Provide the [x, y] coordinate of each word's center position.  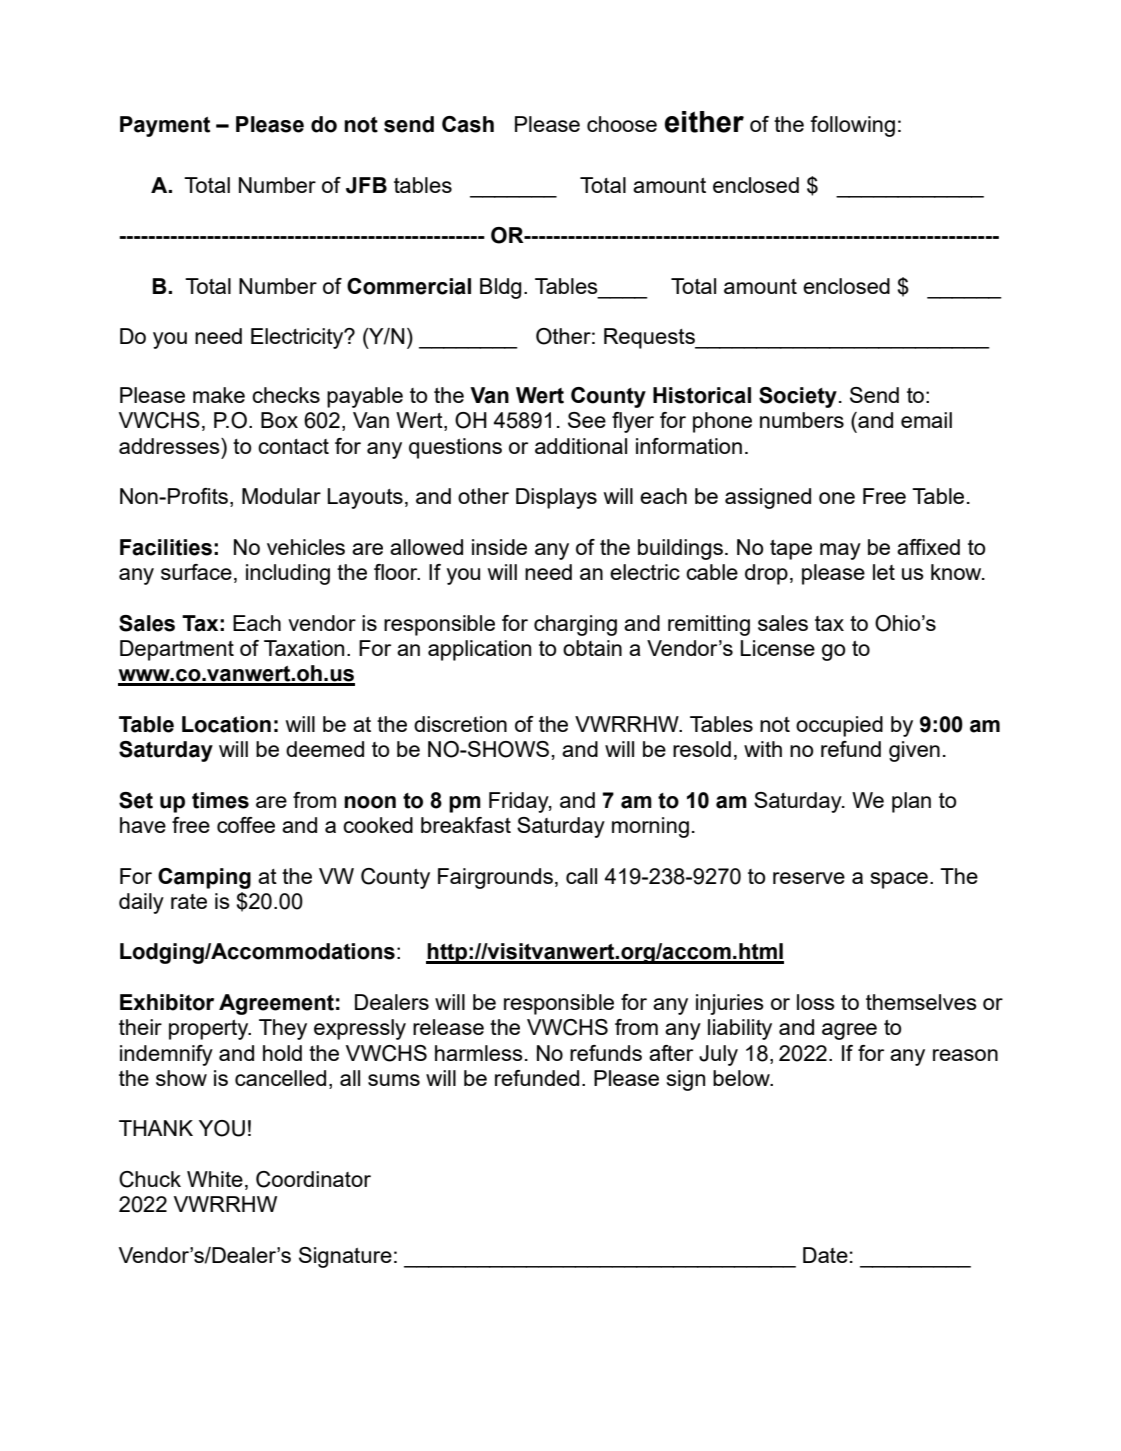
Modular [281, 496]
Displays [556, 498]
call [581, 876]
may [840, 551]
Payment [165, 126]
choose [622, 124]
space [899, 880]
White [215, 1179]
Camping [204, 878]
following [852, 126]
